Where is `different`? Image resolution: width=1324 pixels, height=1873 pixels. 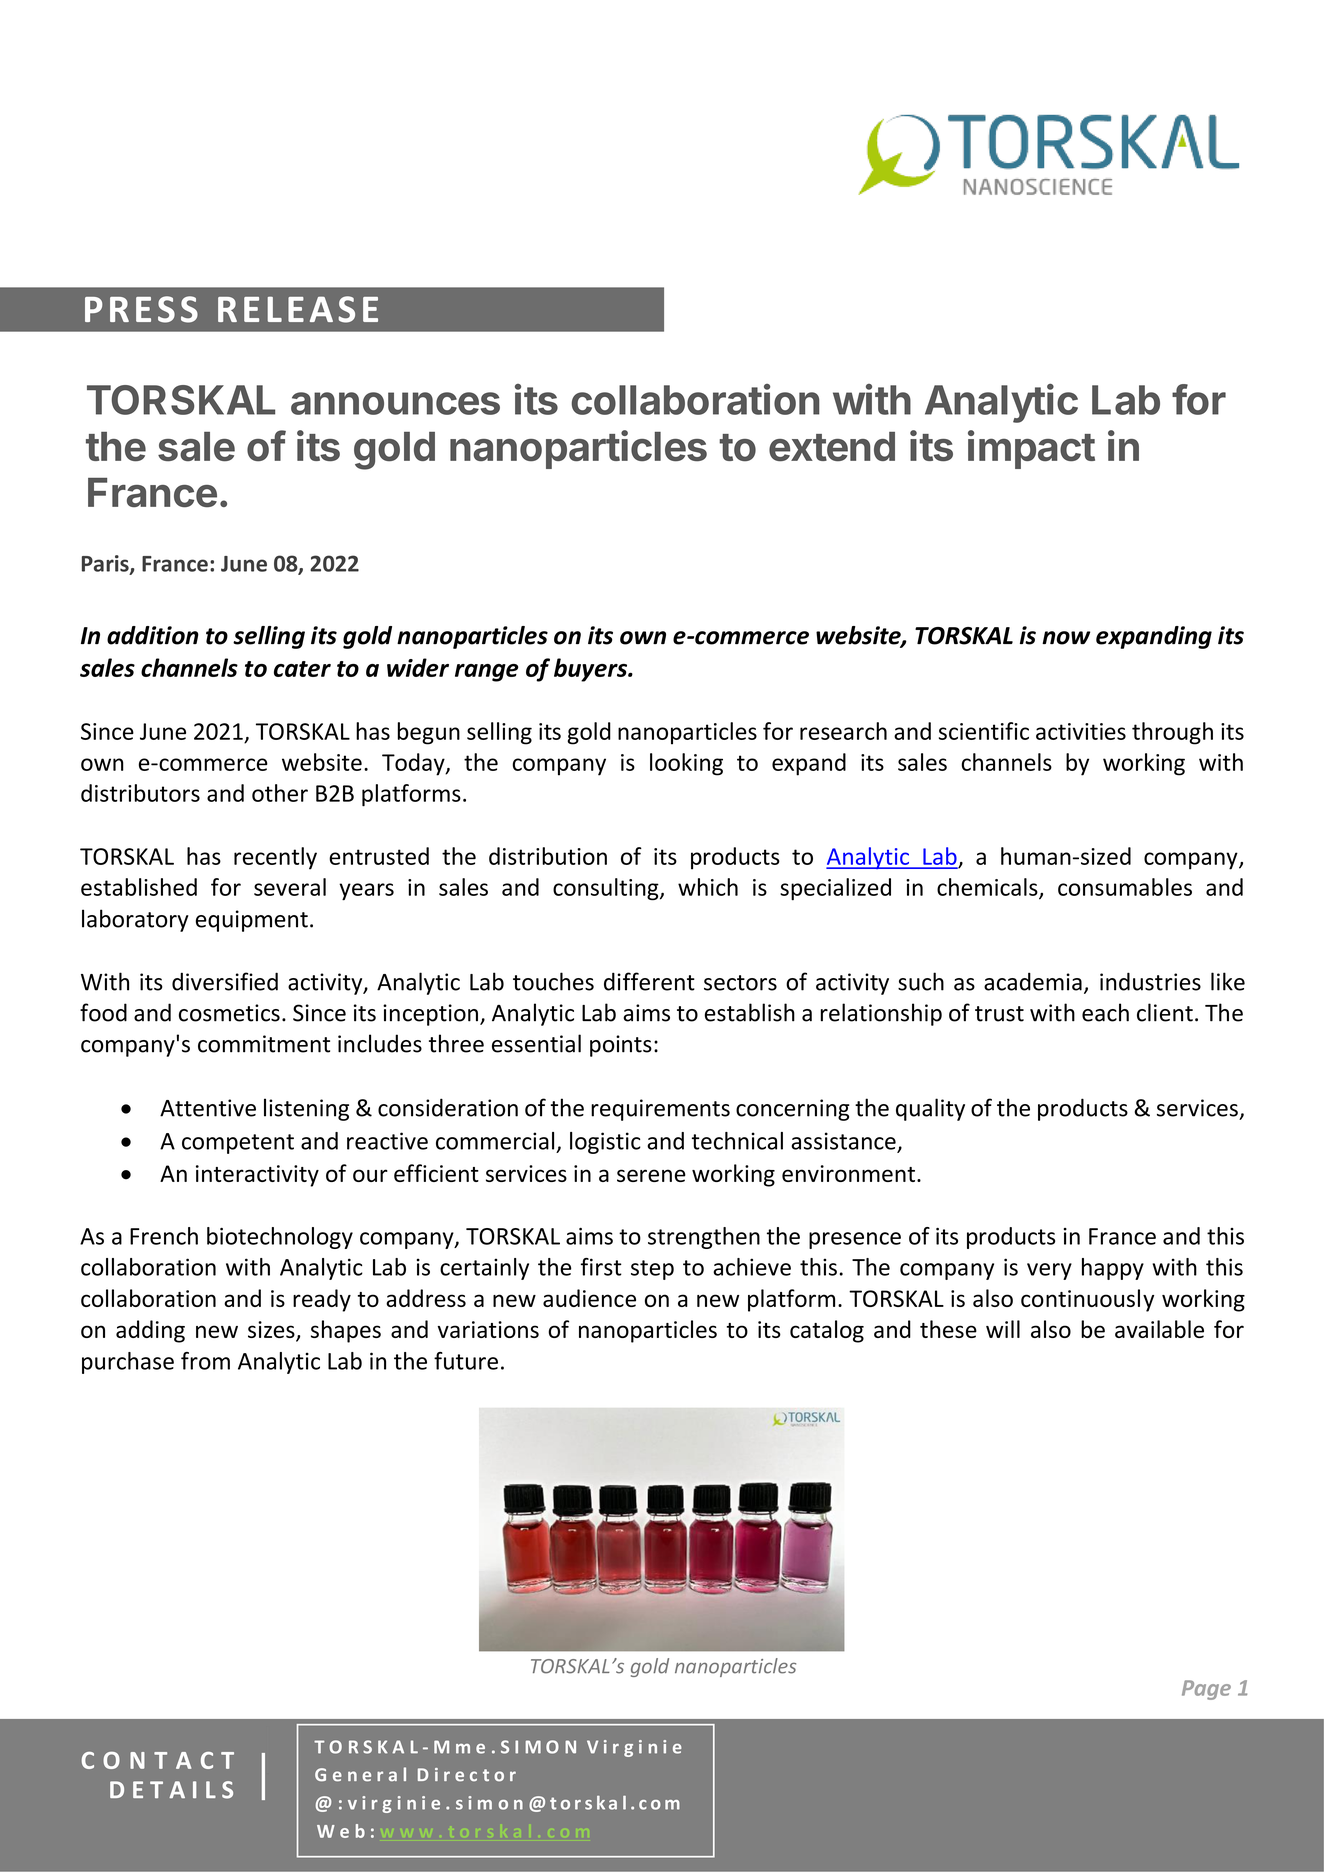 different is located at coordinates (649, 981).
